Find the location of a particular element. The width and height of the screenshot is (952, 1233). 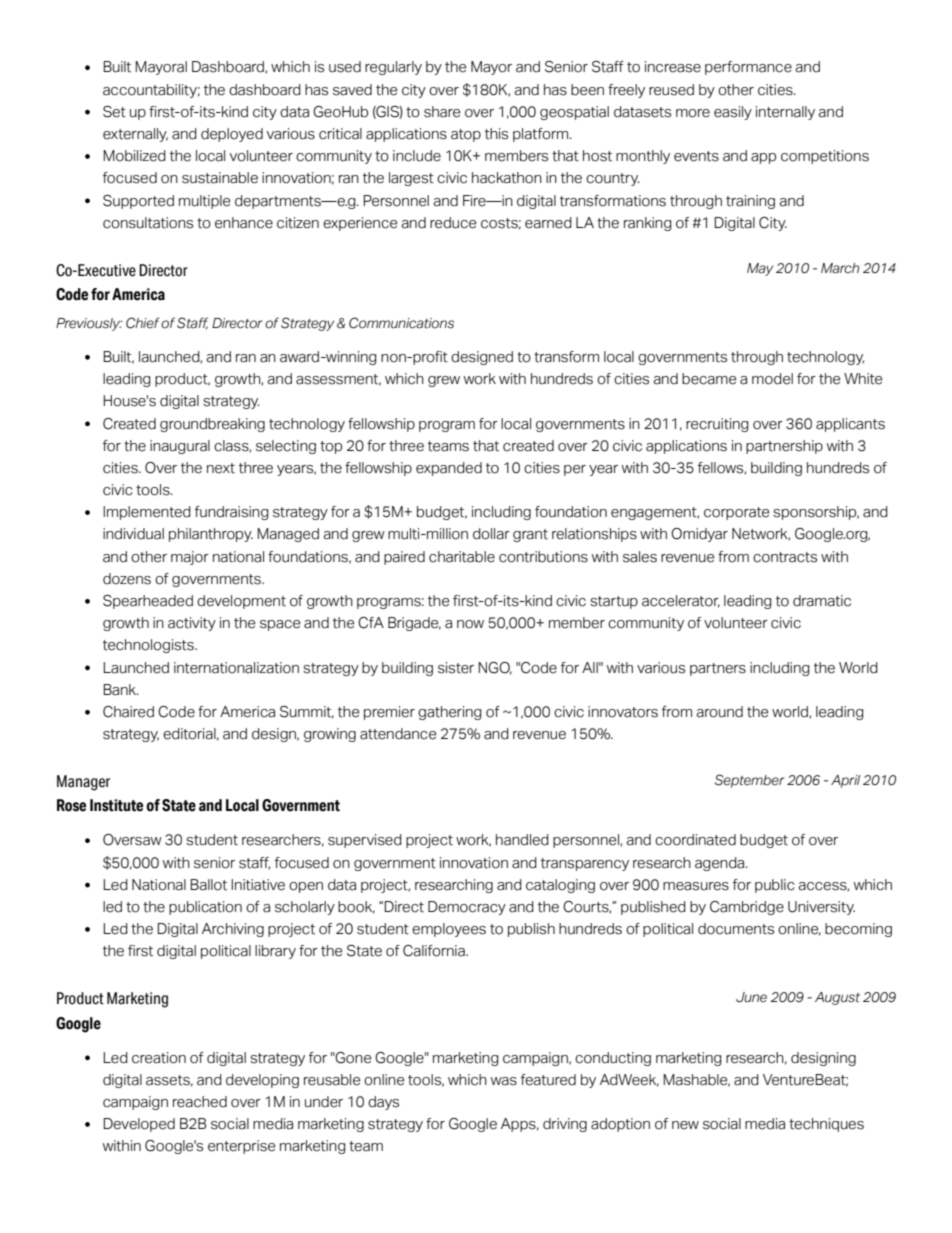

externally is located at coordinates (135, 135).
